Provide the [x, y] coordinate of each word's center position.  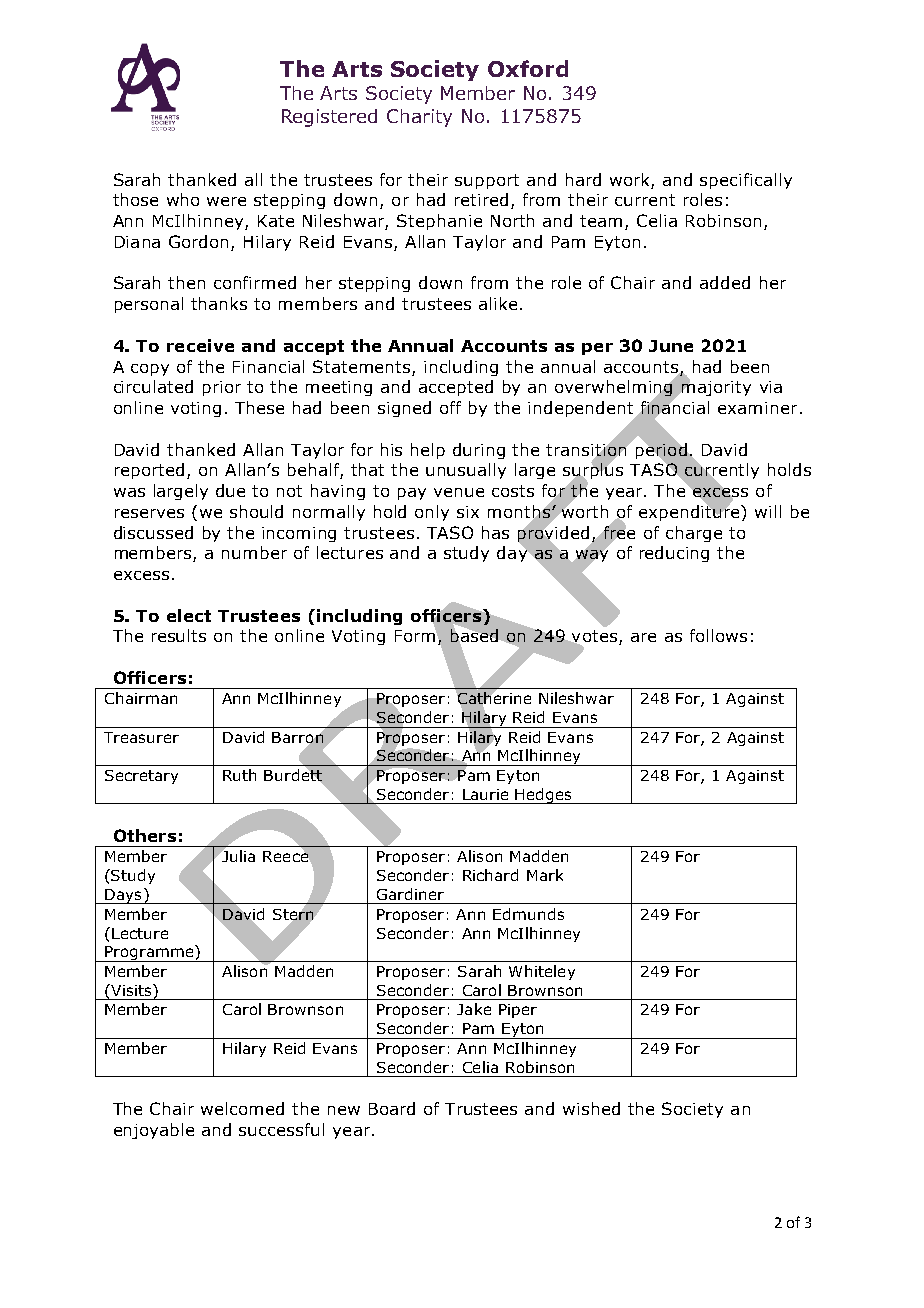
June [671, 346]
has [495, 532]
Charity [419, 118]
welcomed [242, 1108]
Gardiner [410, 894]
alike [498, 303]
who [183, 199]
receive [200, 345]
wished [591, 1108]
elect [189, 615]
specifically [746, 181]
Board [392, 1108]
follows [718, 635]
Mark [545, 875]
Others [145, 835]
